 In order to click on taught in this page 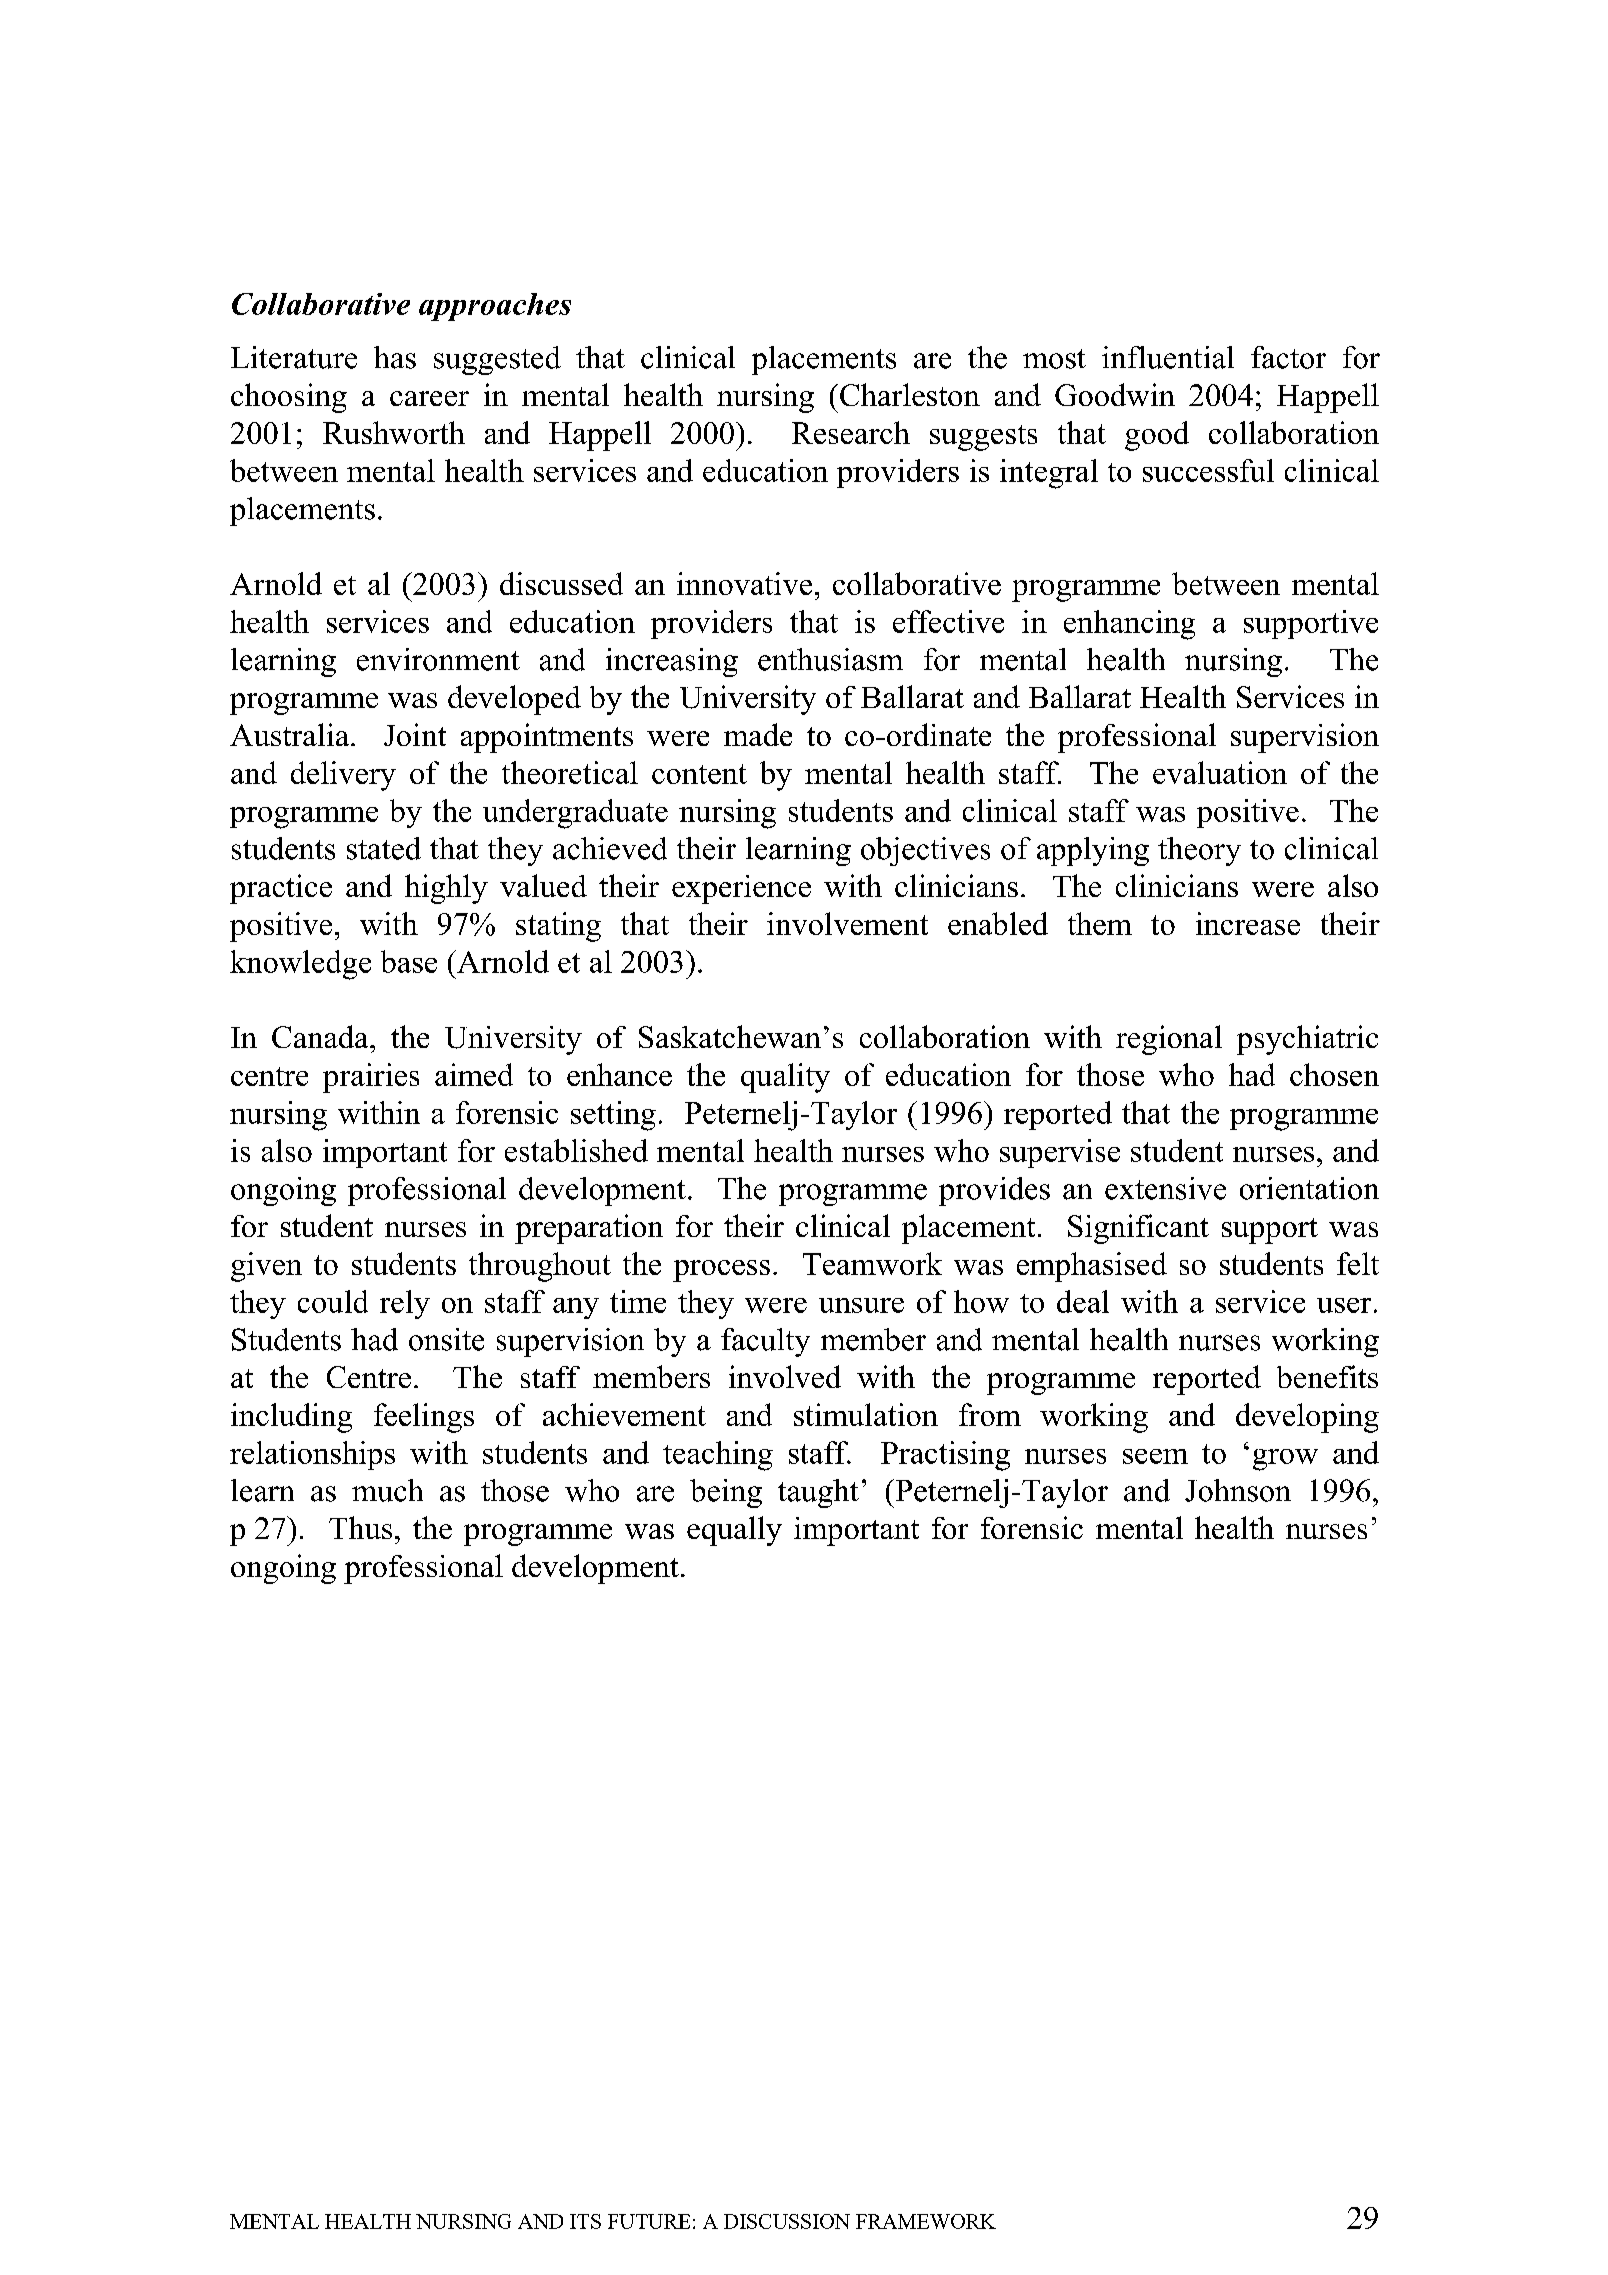, I will do `click(818, 1493)`.
